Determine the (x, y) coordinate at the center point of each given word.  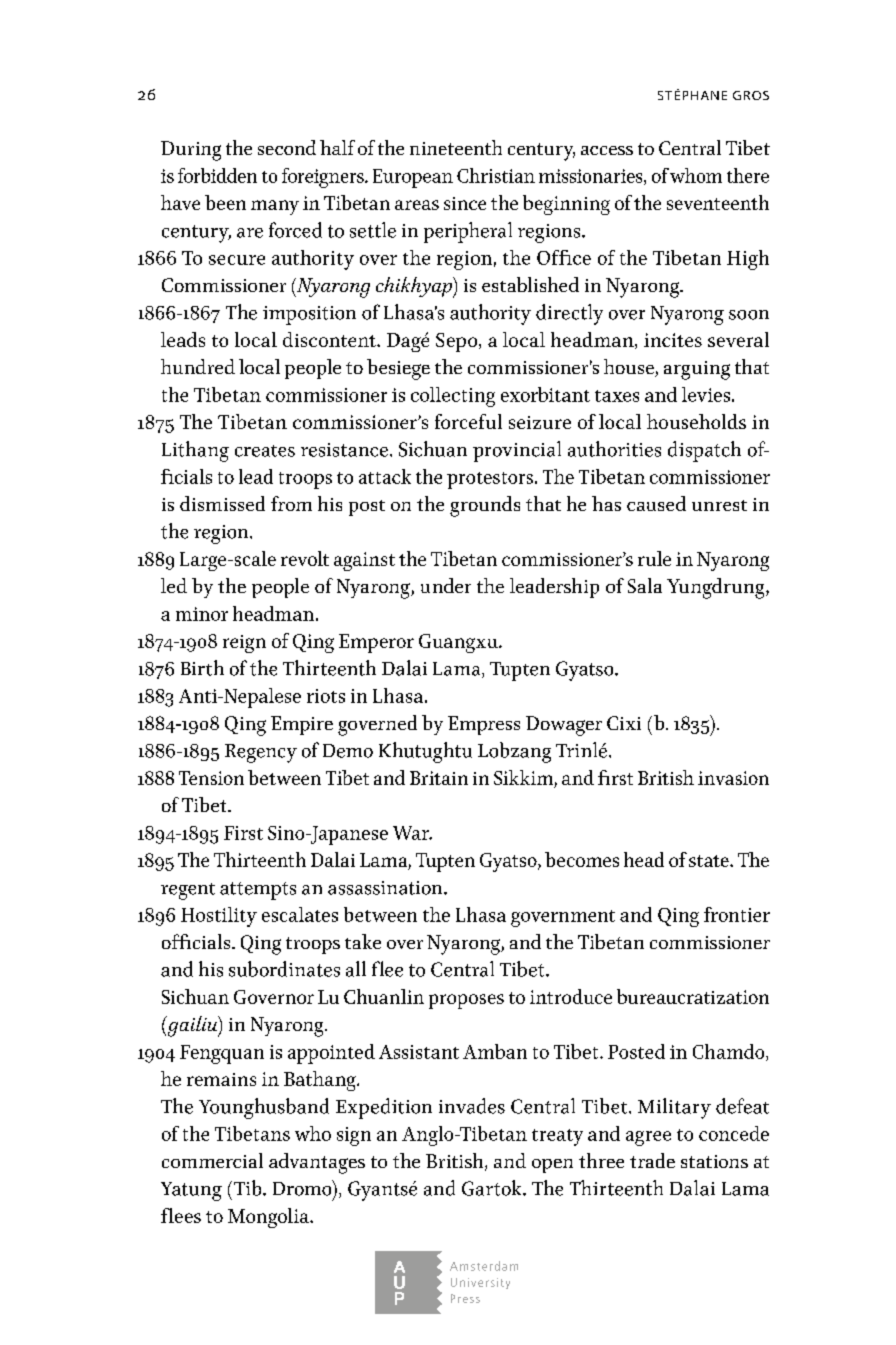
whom (696, 175)
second (287, 147)
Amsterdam (484, 1266)
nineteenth (456, 147)
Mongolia (269, 1218)
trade (652, 1160)
